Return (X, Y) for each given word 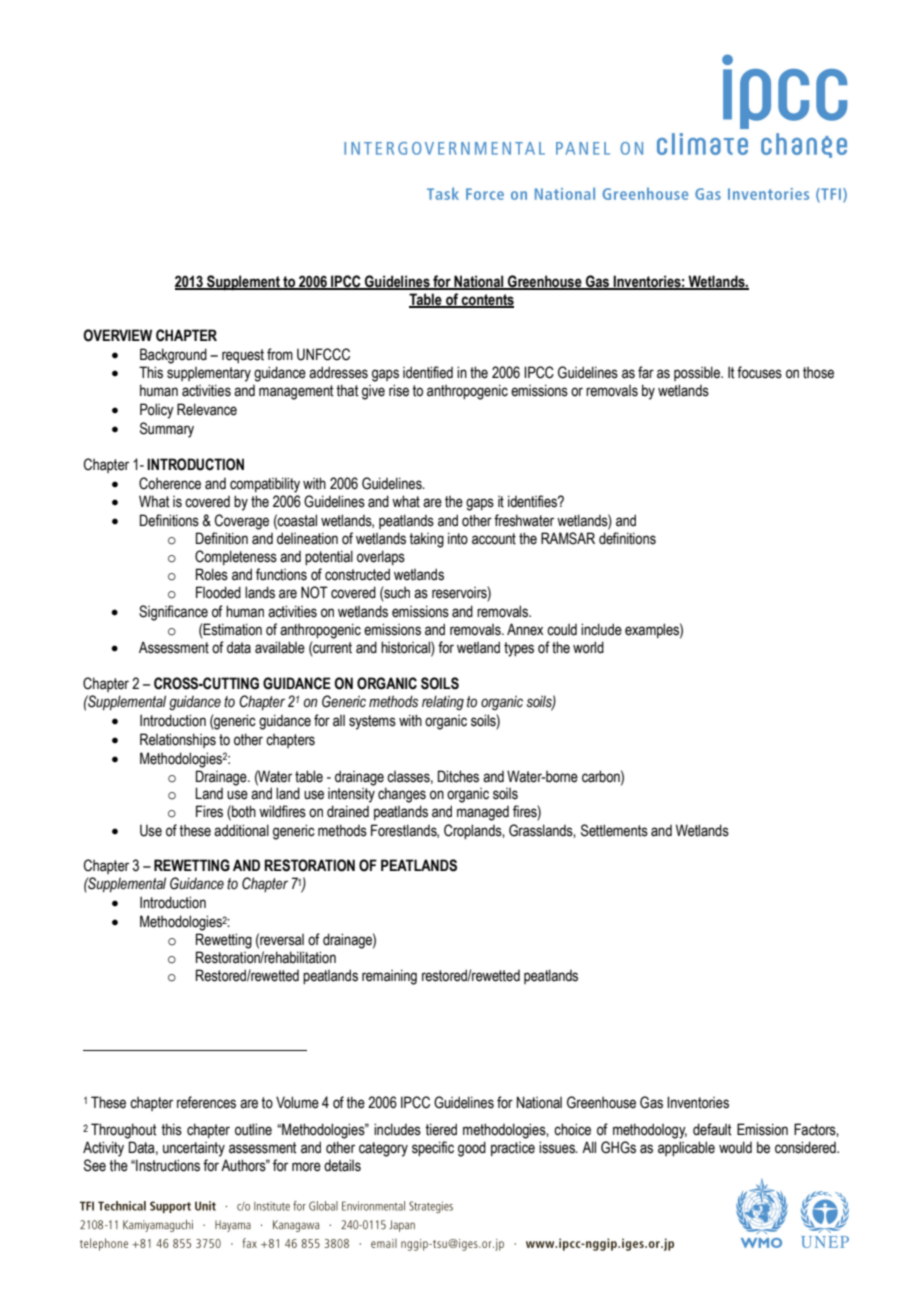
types (519, 649)
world (588, 647)
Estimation (232, 629)
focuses (759, 372)
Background (173, 356)
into (458, 538)
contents (487, 301)
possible (698, 373)
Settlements (614, 830)
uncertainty (194, 1149)
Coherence (170, 483)
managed (483, 813)
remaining (389, 977)
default (712, 1129)
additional (241, 830)
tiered (441, 1129)
